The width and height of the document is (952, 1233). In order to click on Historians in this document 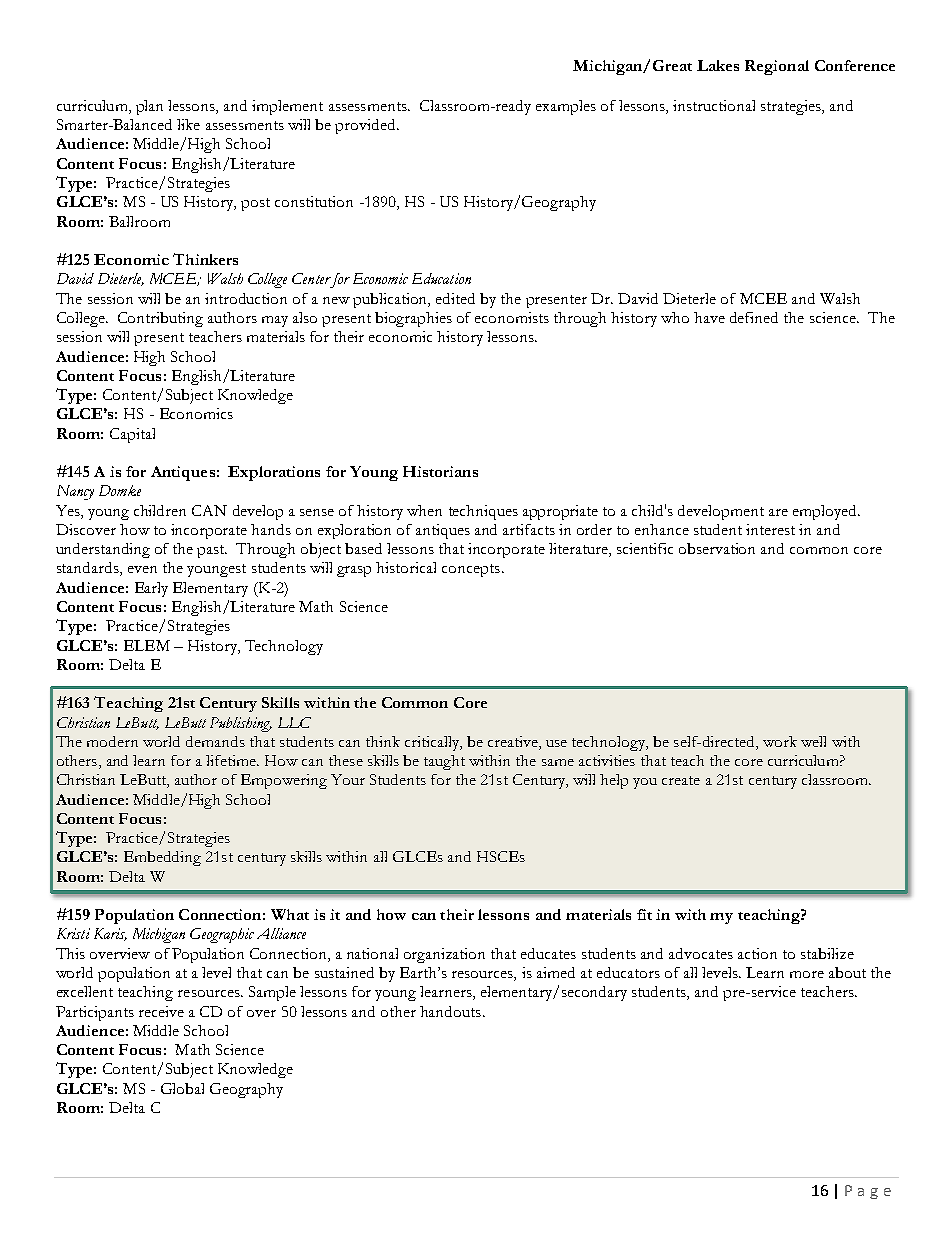, I will do `click(440, 471)`.
